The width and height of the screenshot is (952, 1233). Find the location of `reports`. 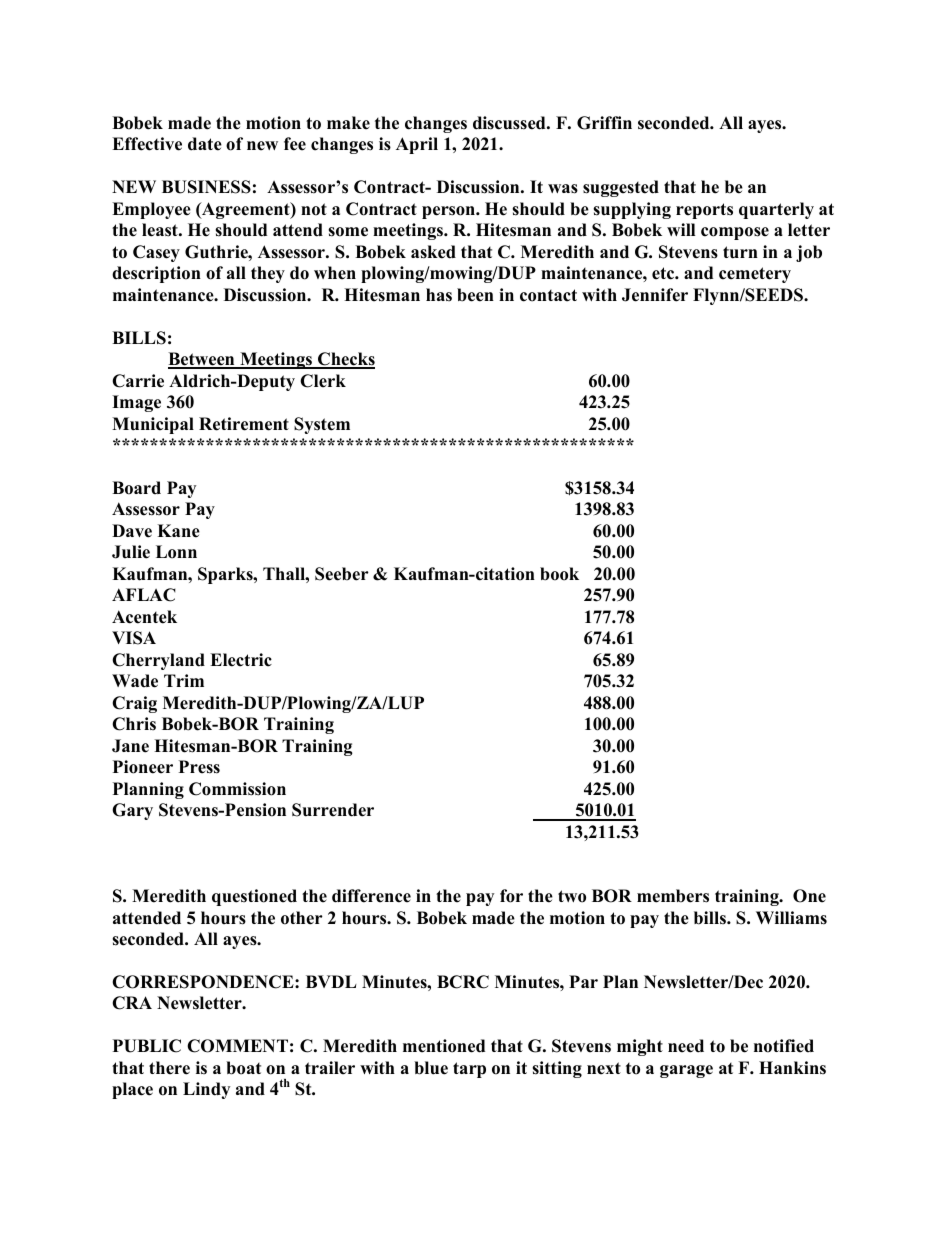

reports is located at coordinates (704, 211).
